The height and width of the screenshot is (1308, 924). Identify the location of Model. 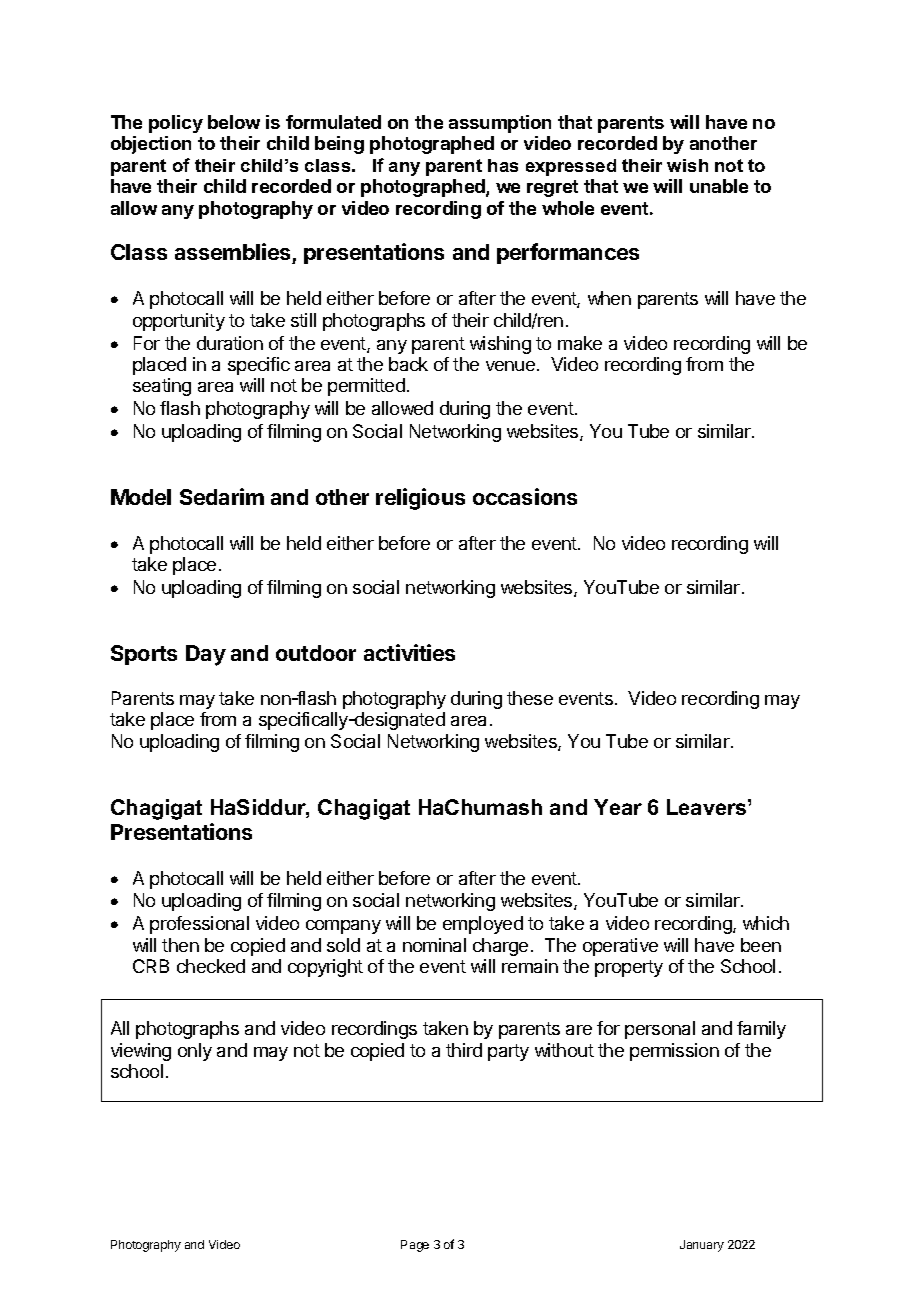
(141, 497).
